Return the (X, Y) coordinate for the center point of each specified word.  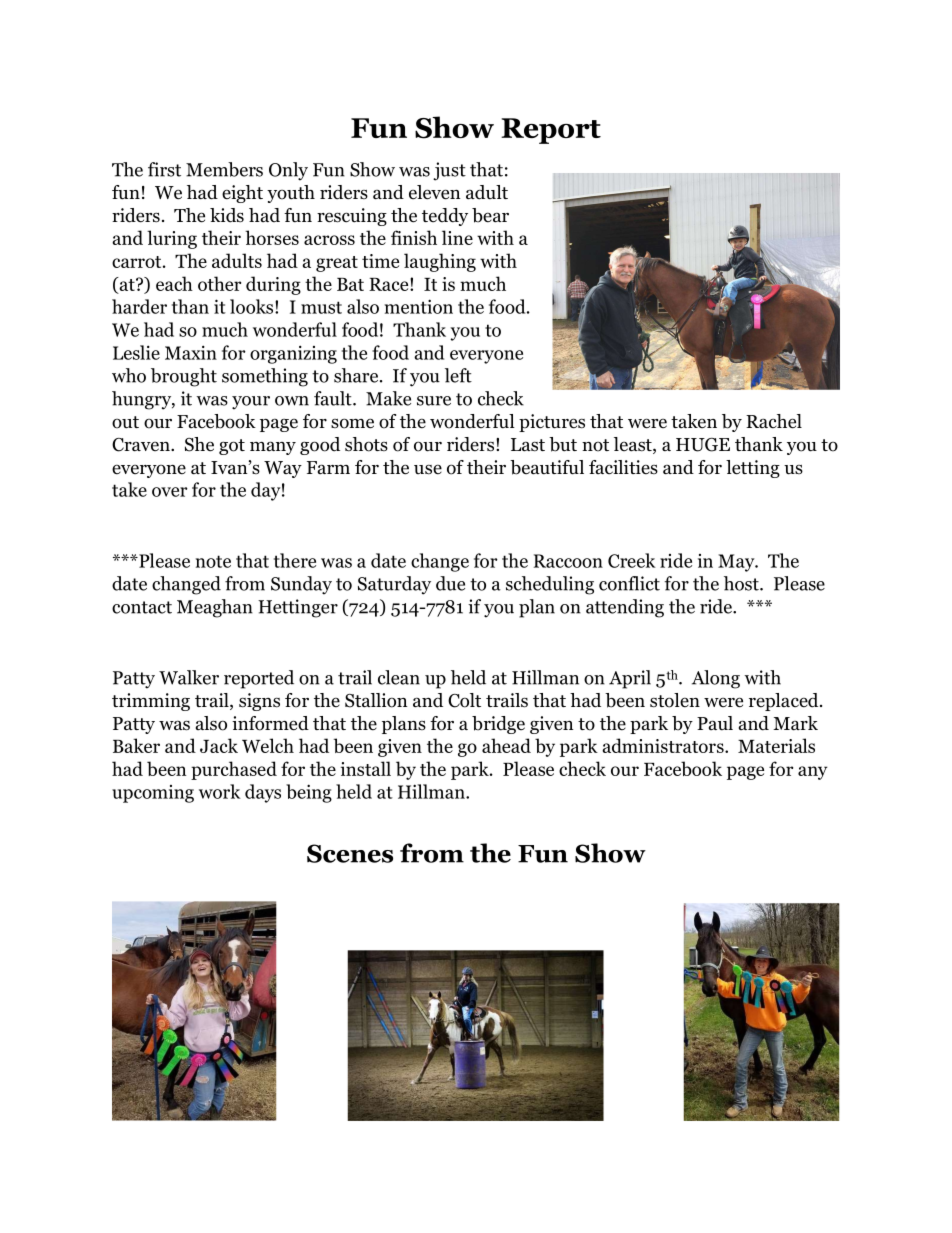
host (742, 583)
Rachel (774, 421)
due (450, 583)
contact (142, 607)
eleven (435, 192)
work (220, 791)
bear (490, 215)
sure (434, 401)
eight (242, 194)
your (251, 403)
